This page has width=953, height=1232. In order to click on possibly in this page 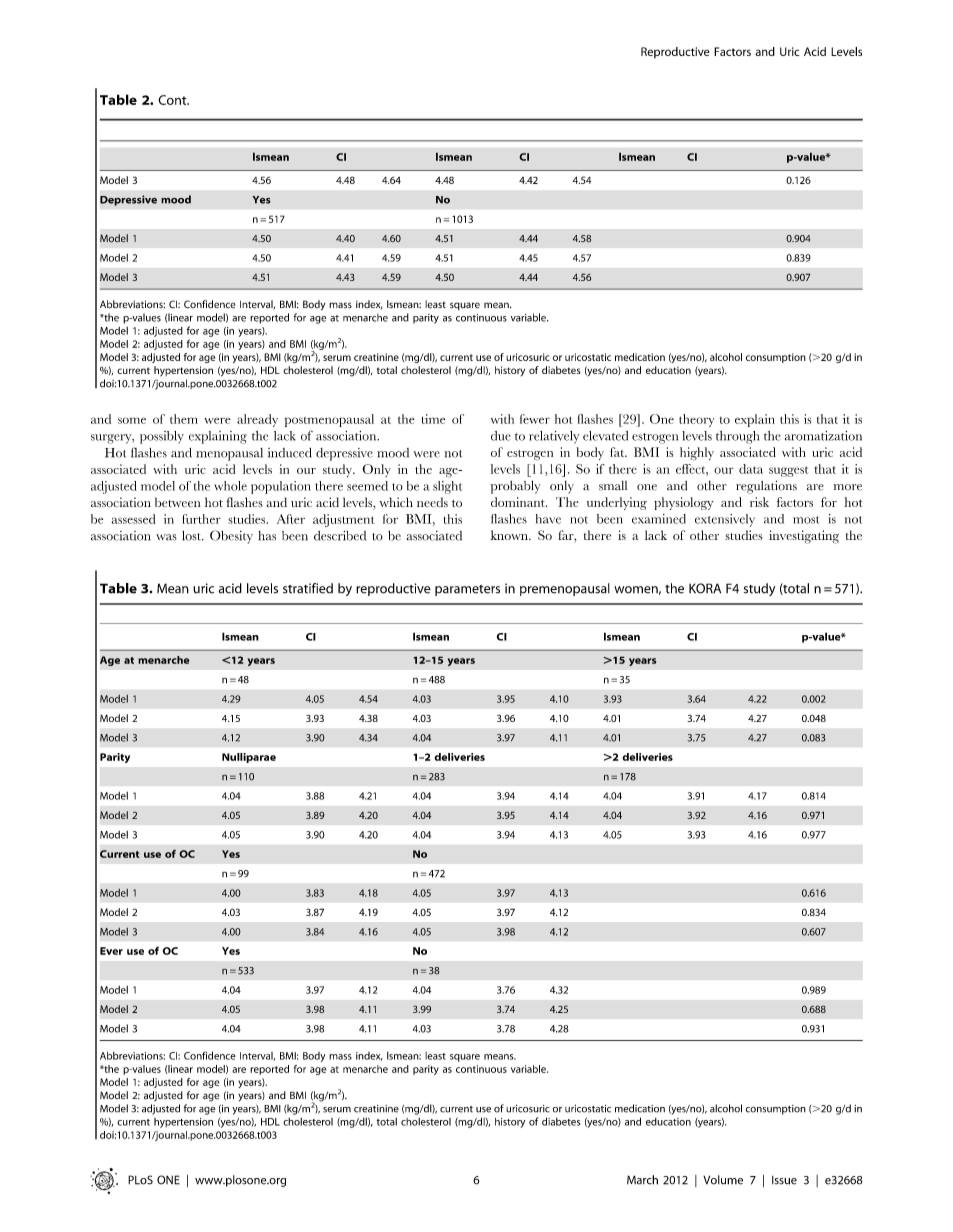, I will do `click(162, 437)`.
